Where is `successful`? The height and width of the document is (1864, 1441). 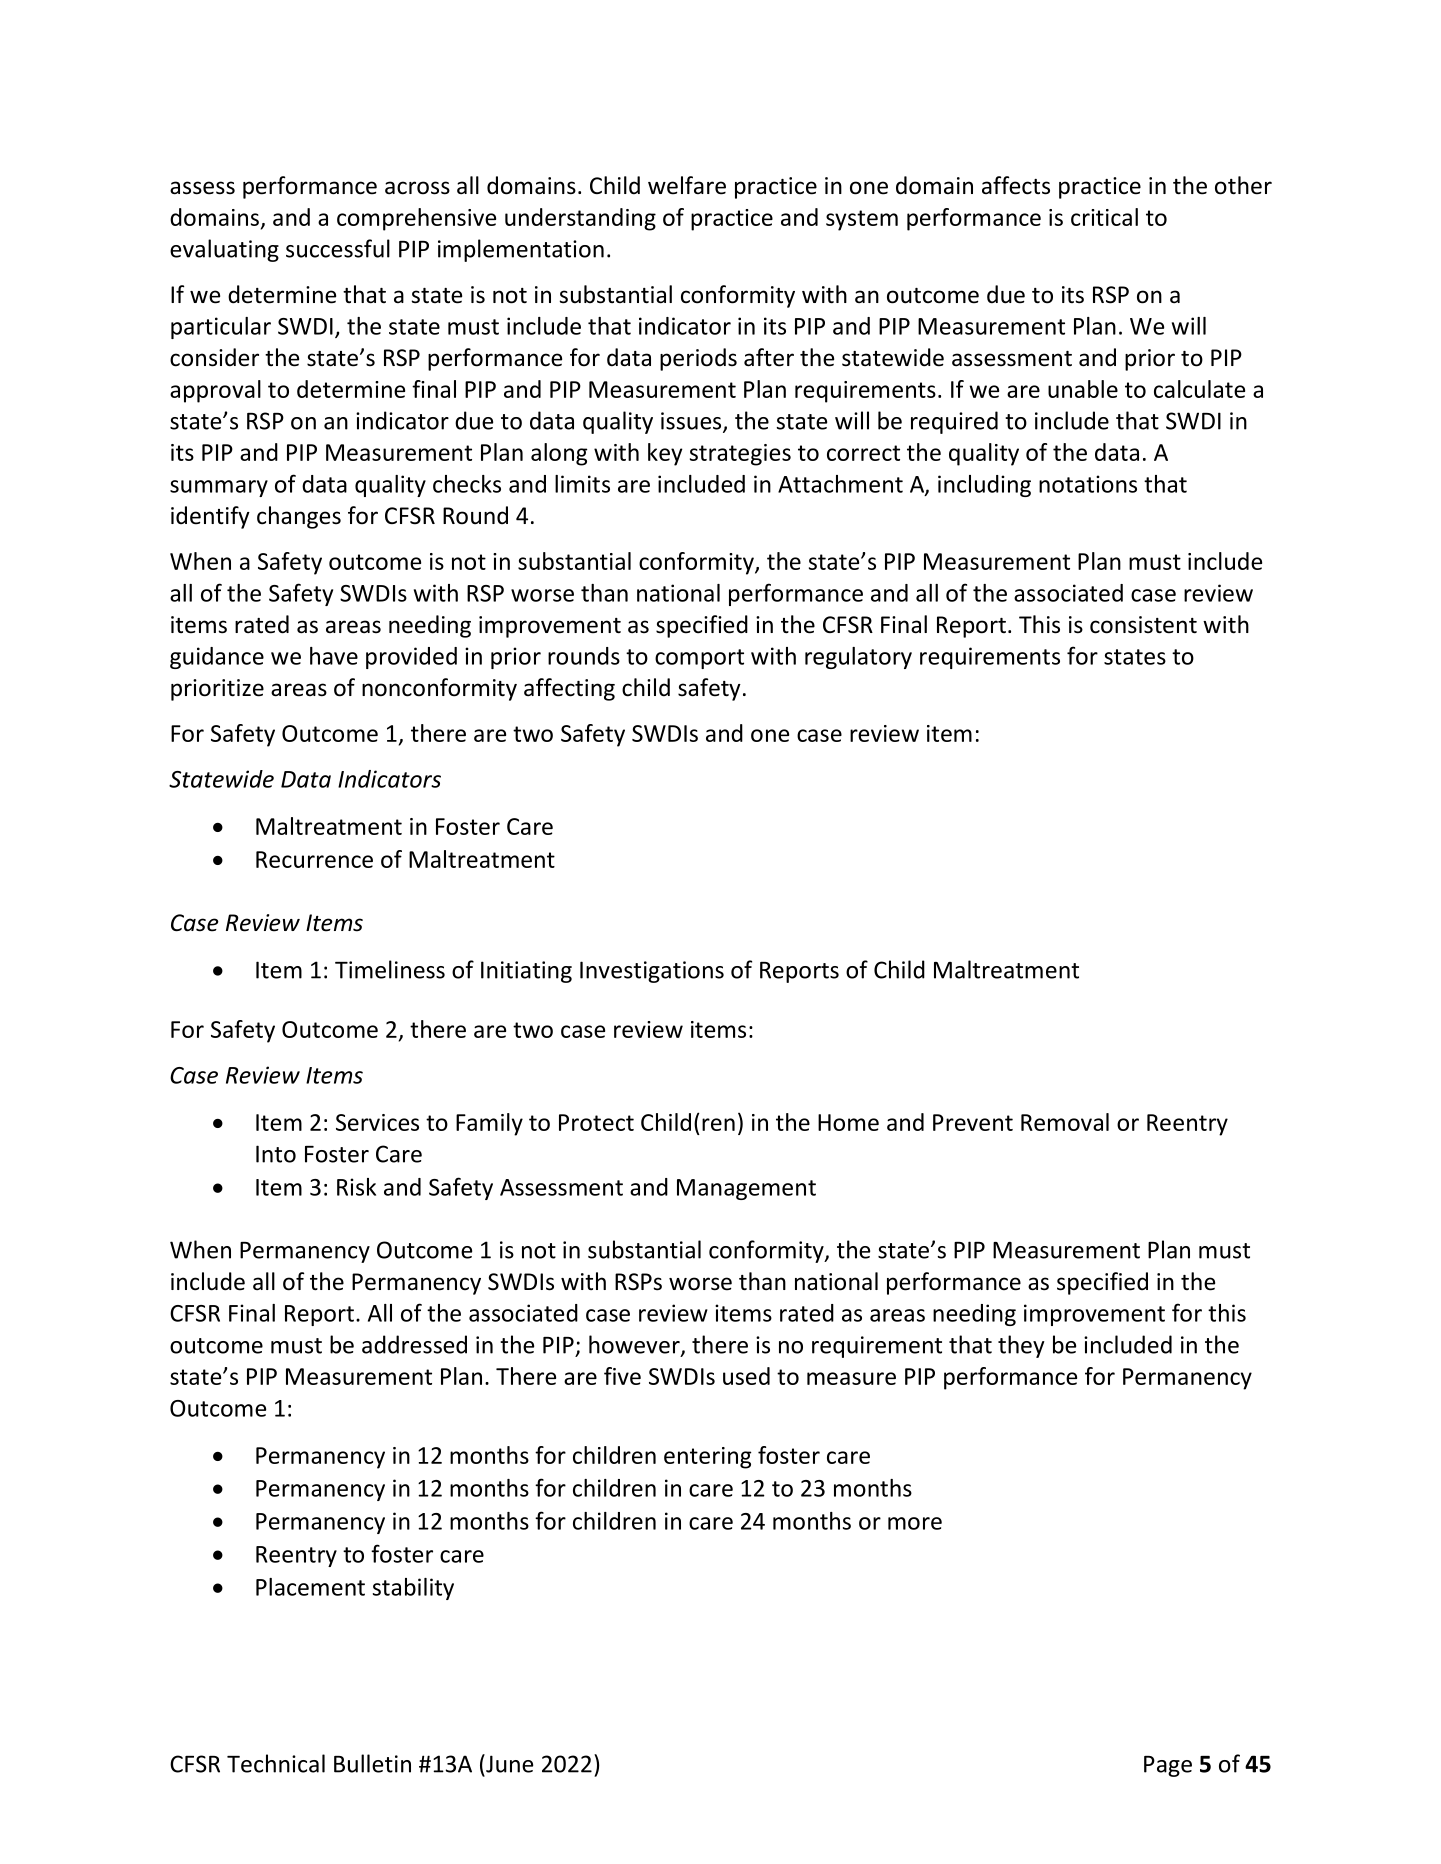
successful is located at coordinates (338, 248).
